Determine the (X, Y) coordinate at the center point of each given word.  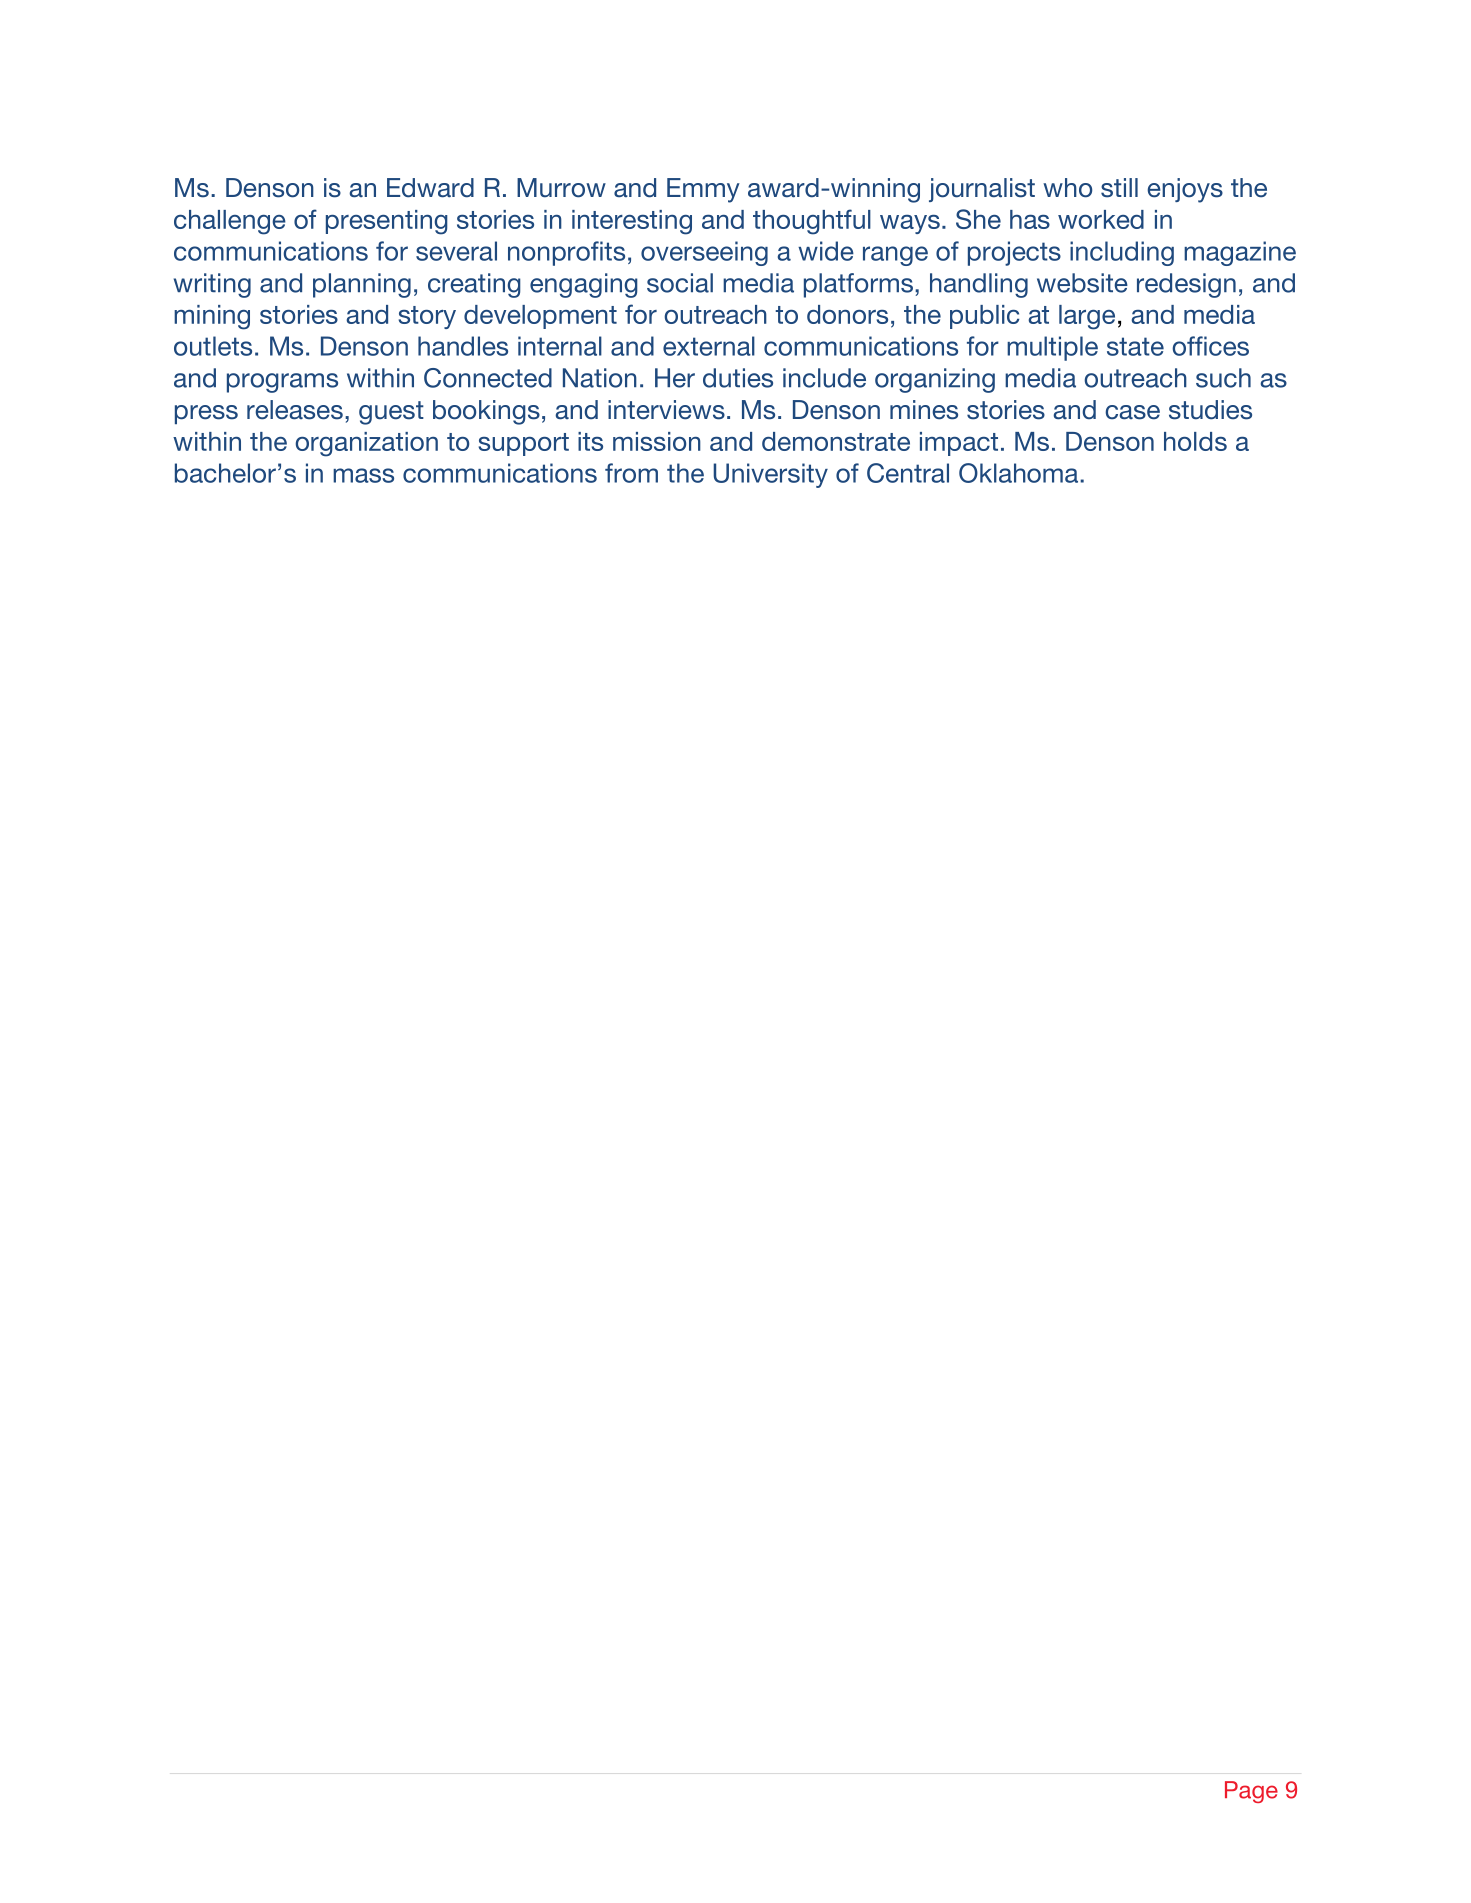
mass (363, 475)
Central (908, 473)
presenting (387, 222)
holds (1195, 441)
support (524, 444)
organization (367, 444)
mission (657, 441)
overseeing (704, 253)
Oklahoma (1020, 473)
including (1122, 253)
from (631, 473)
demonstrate (836, 441)
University (770, 475)
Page (1251, 1792)
